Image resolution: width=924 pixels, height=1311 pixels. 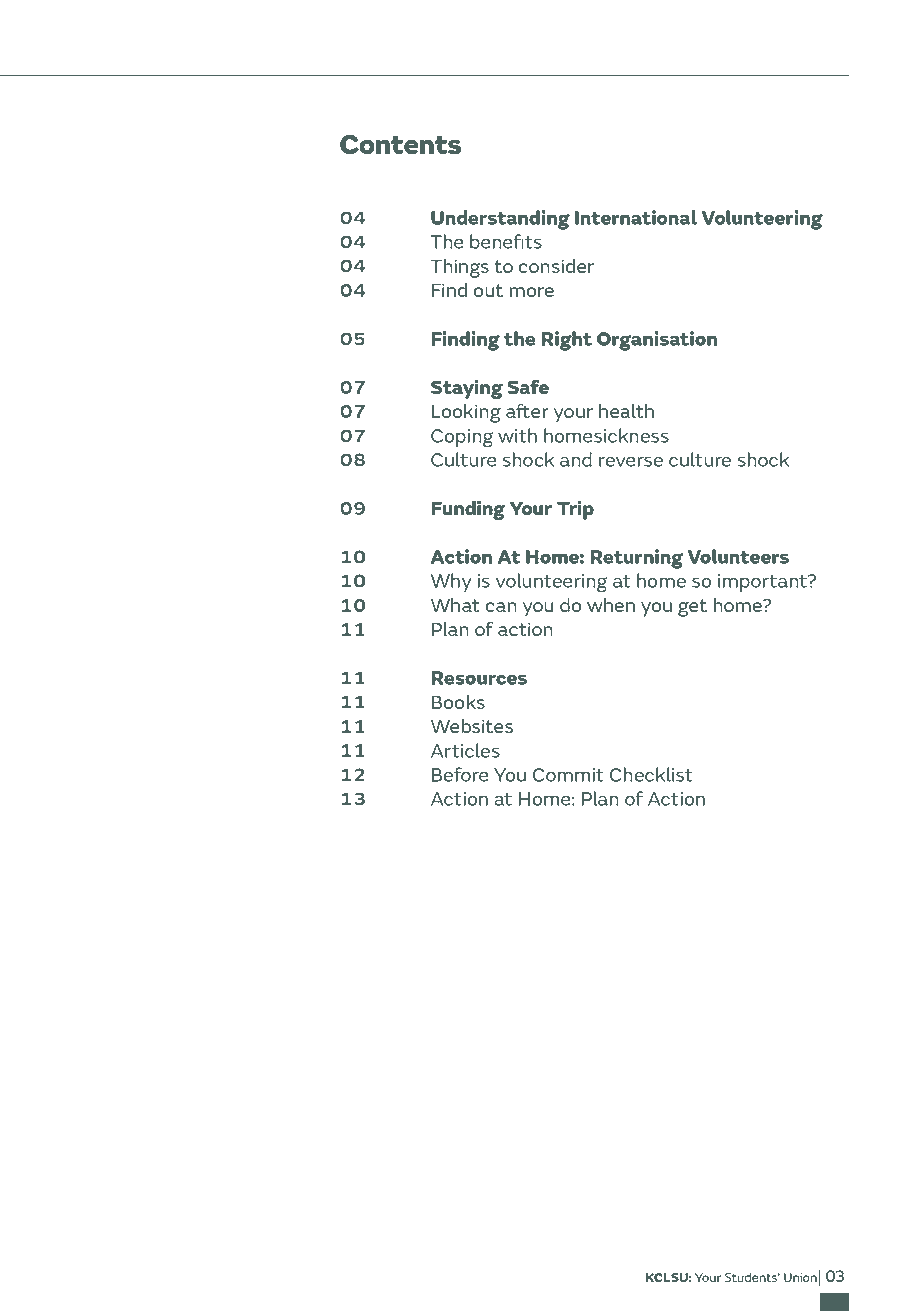 I want to click on Commit, so click(x=568, y=775).
